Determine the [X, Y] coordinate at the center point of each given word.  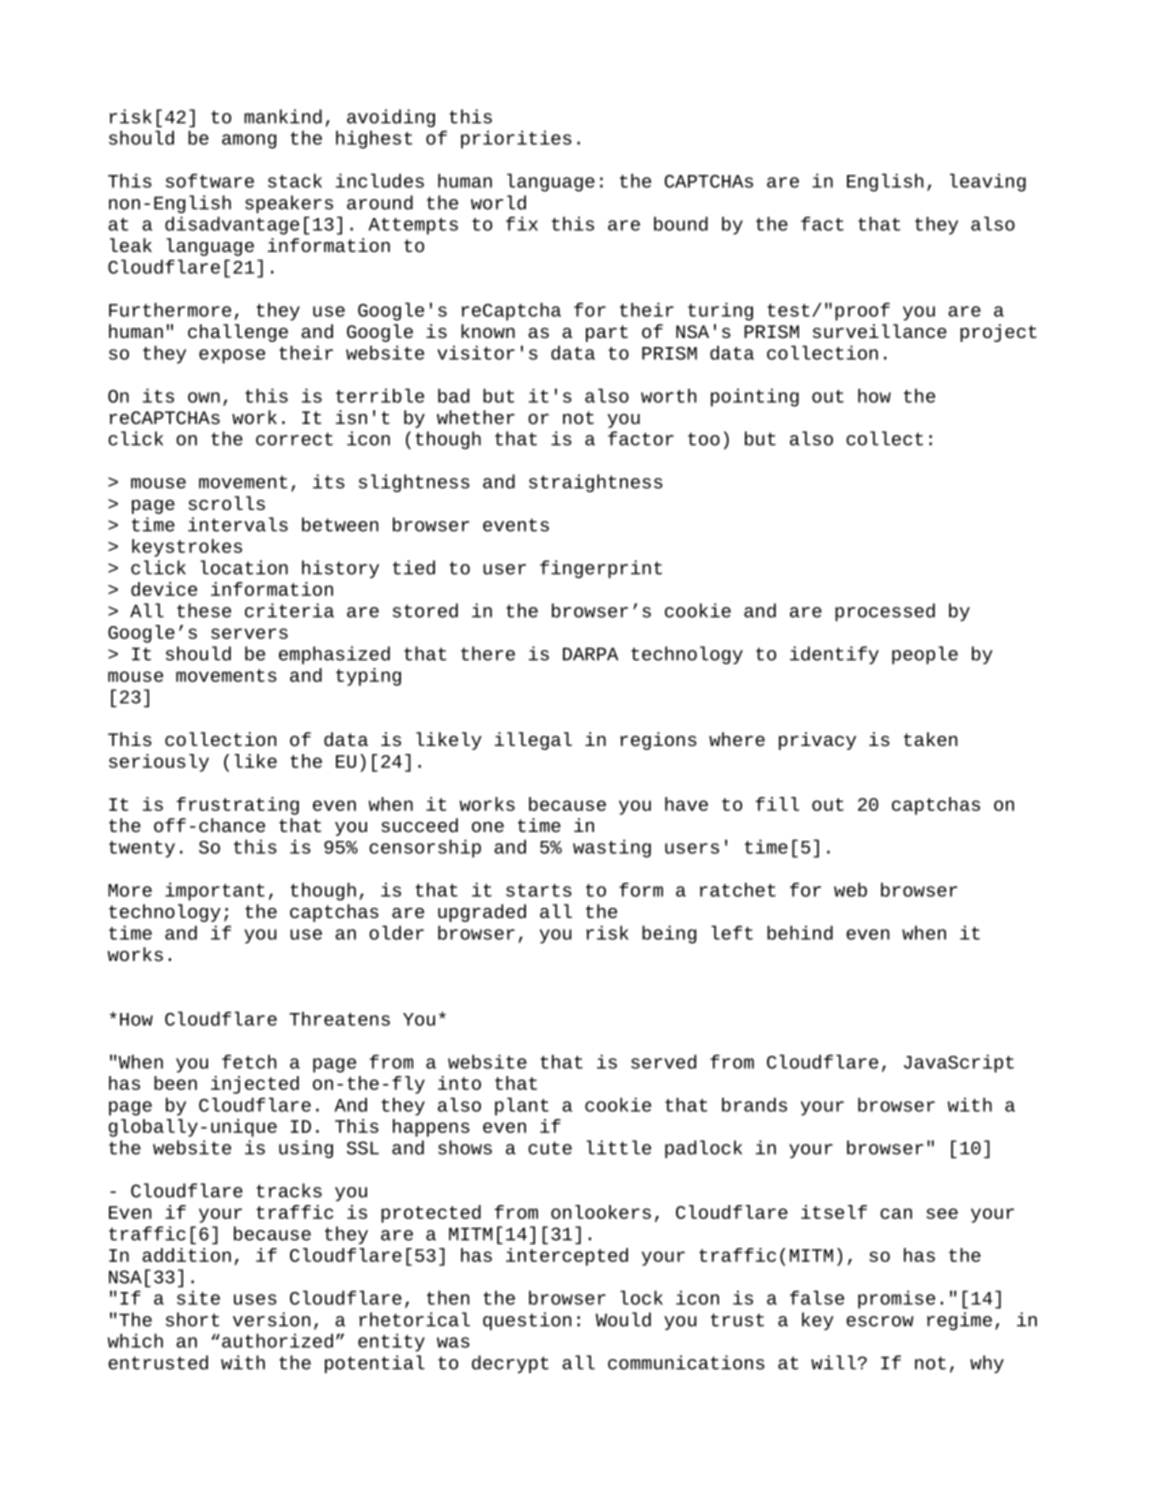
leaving [988, 182]
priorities [516, 139]
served [663, 1061]
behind [800, 932]
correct [294, 439]
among [249, 141]
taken [930, 739]
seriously [159, 763]
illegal [533, 741]
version [271, 1319]
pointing [755, 397]
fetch [249, 1061]
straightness [596, 483]
